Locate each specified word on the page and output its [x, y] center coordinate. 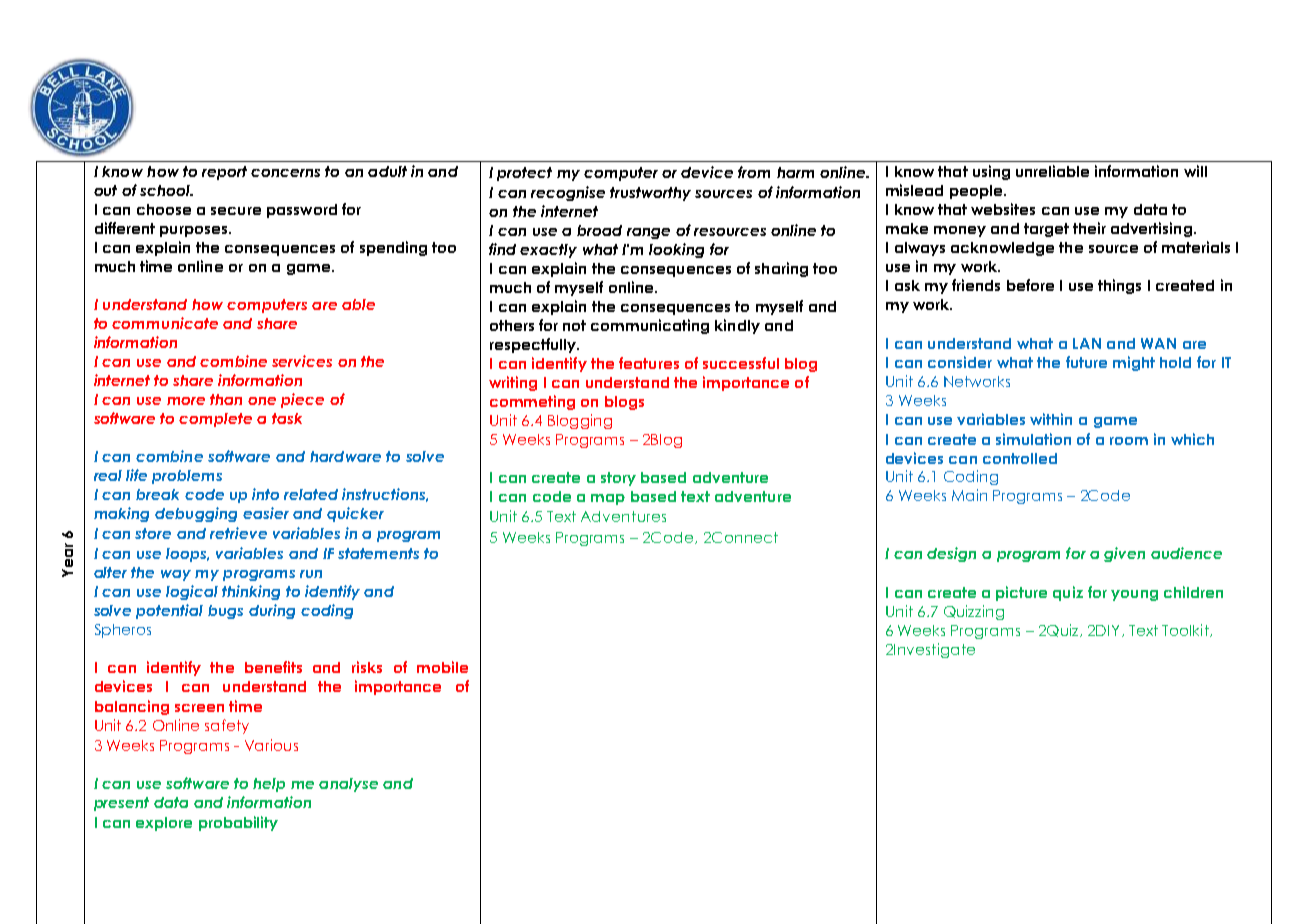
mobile [442, 667]
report [224, 173]
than [226, 399]
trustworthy [650, 194]
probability [238, 823]
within [1051, 419]
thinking [251, 592]
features [649, 363]
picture [1021, 593]
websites [1003, 209]
